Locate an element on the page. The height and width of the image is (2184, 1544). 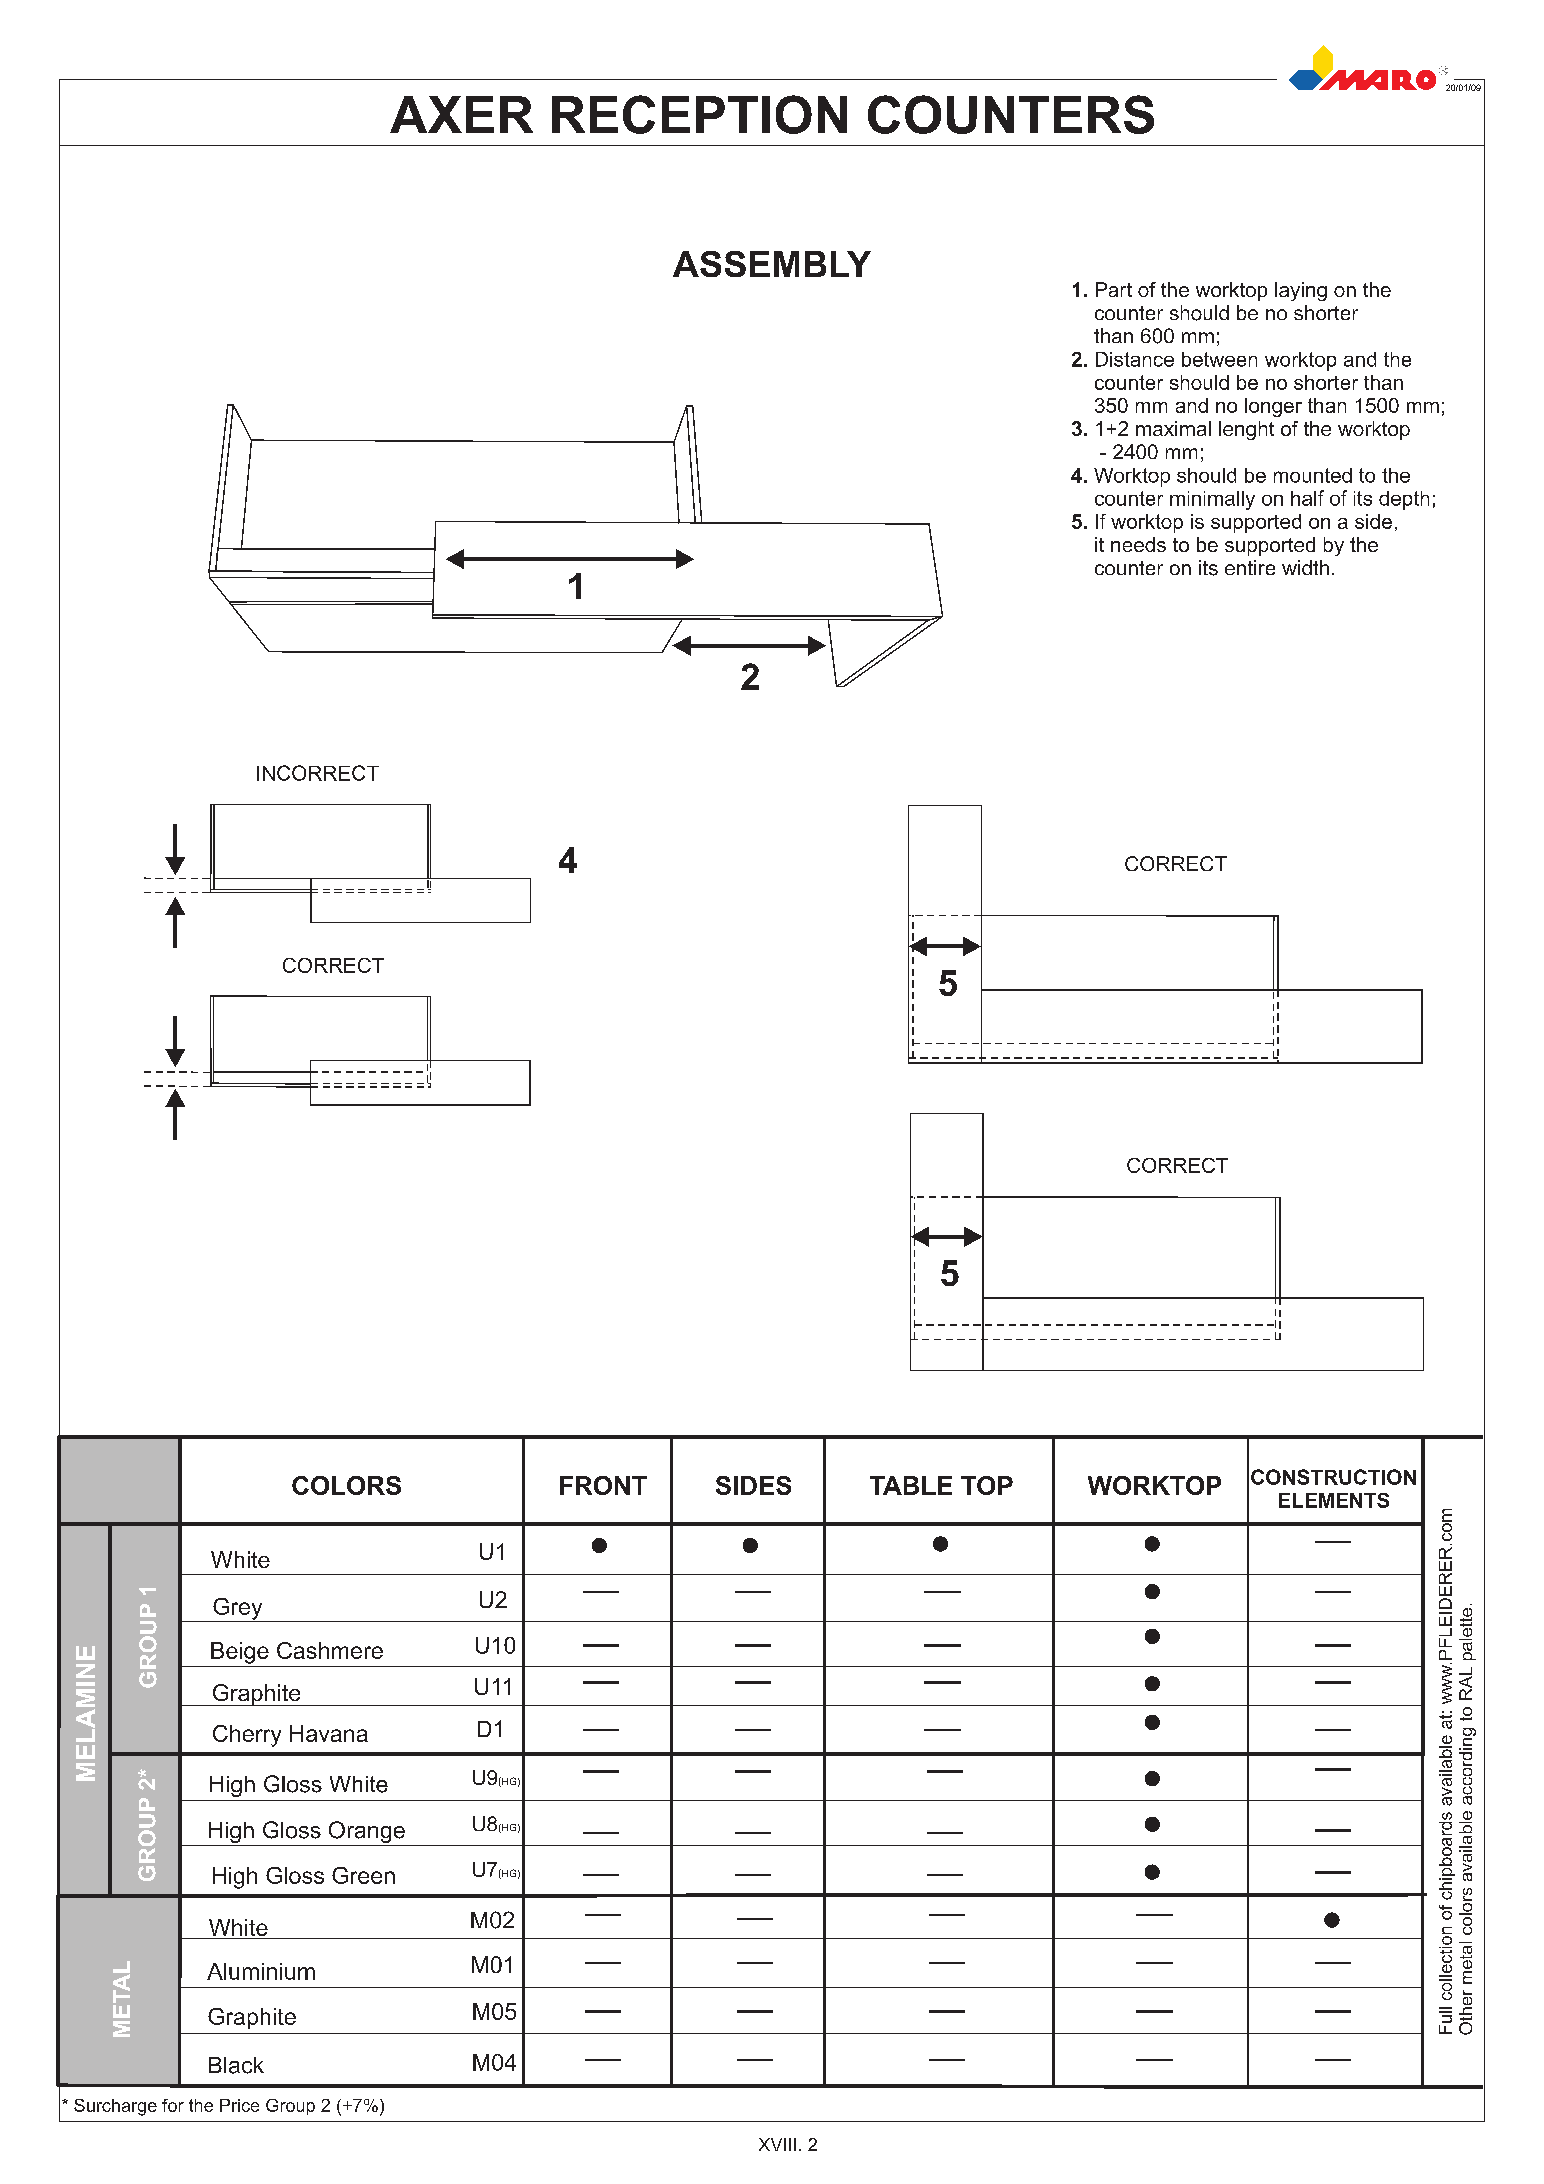
Black is located at coordinates (236, 2065).
